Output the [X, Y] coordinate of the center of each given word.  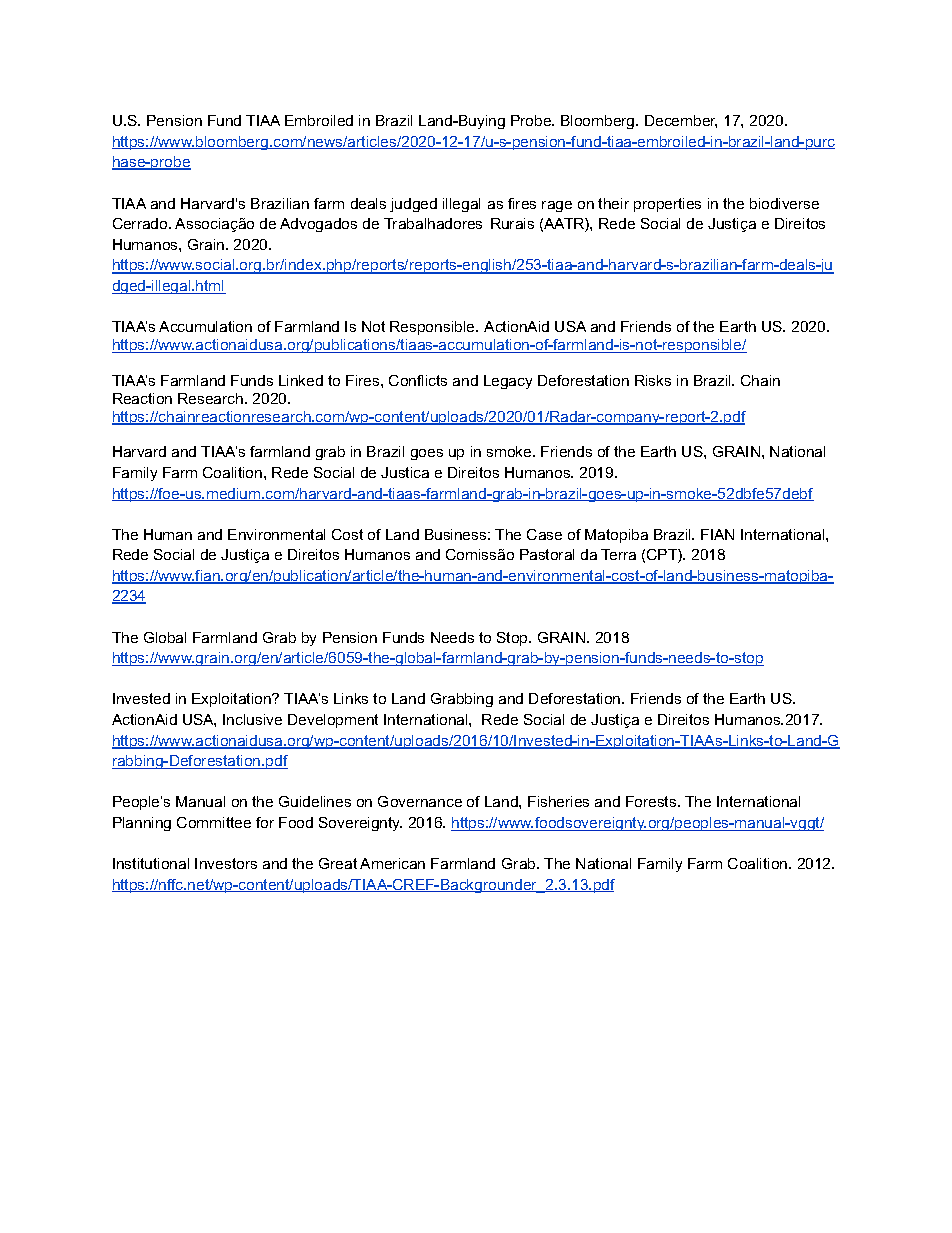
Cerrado [141, 223]
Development [333, 721]
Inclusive [252, 719]
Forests [652, 801]
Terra [618, 554]
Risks [653, 380]
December [681, 121]
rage [557, 206]
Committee [214, 822]
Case [544, 534]
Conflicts [418, 380]
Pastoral [547, 554]
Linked [301, 380]
